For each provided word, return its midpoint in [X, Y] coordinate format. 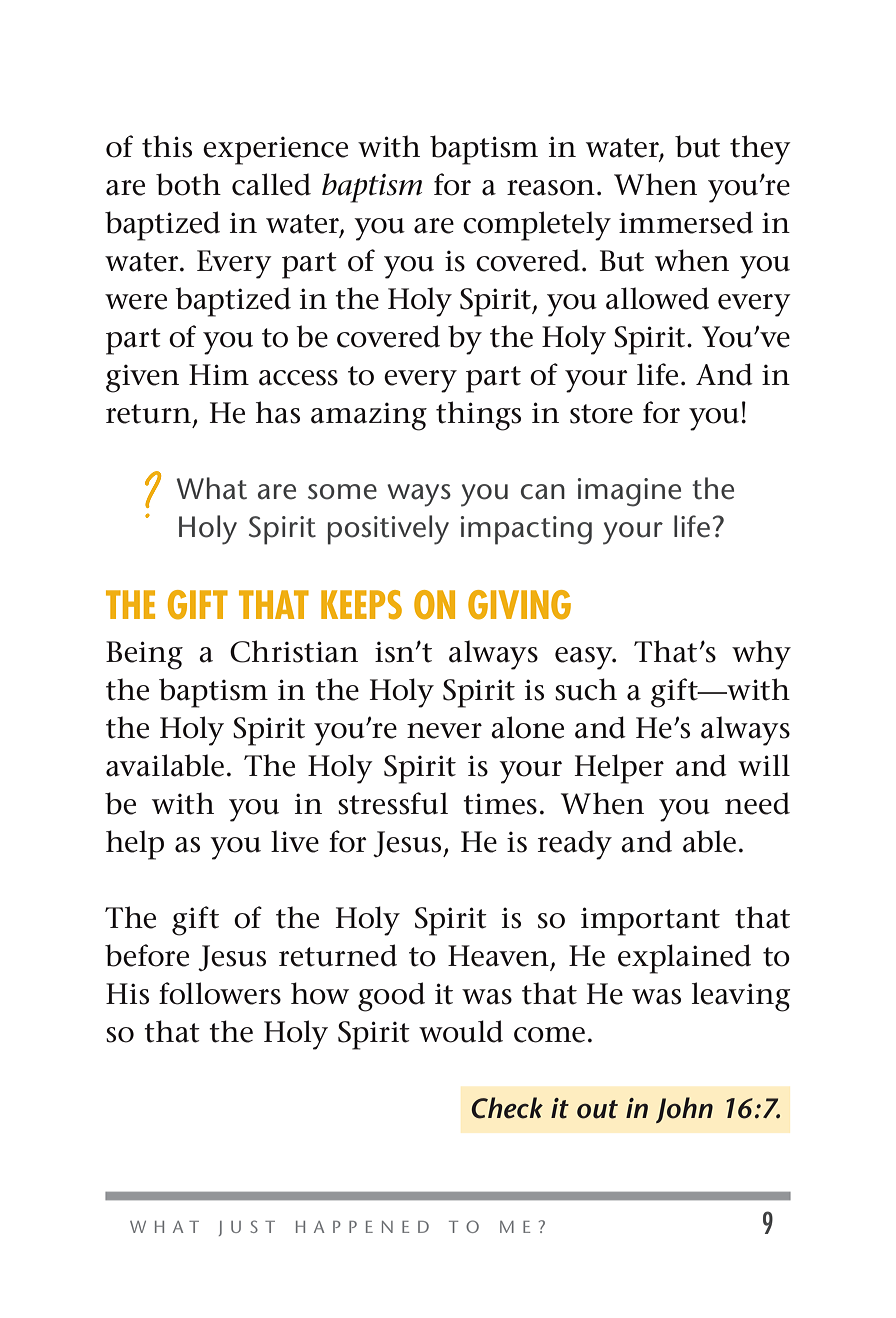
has [278, 412]
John [684, 1110]
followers [220, 993]
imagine [629, 492]
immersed [686, 222]
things [478, 416]
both [188, 184]
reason [551, 188]
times [500, 804]
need [757, 803]
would [461, 1031]
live [295, 841]
